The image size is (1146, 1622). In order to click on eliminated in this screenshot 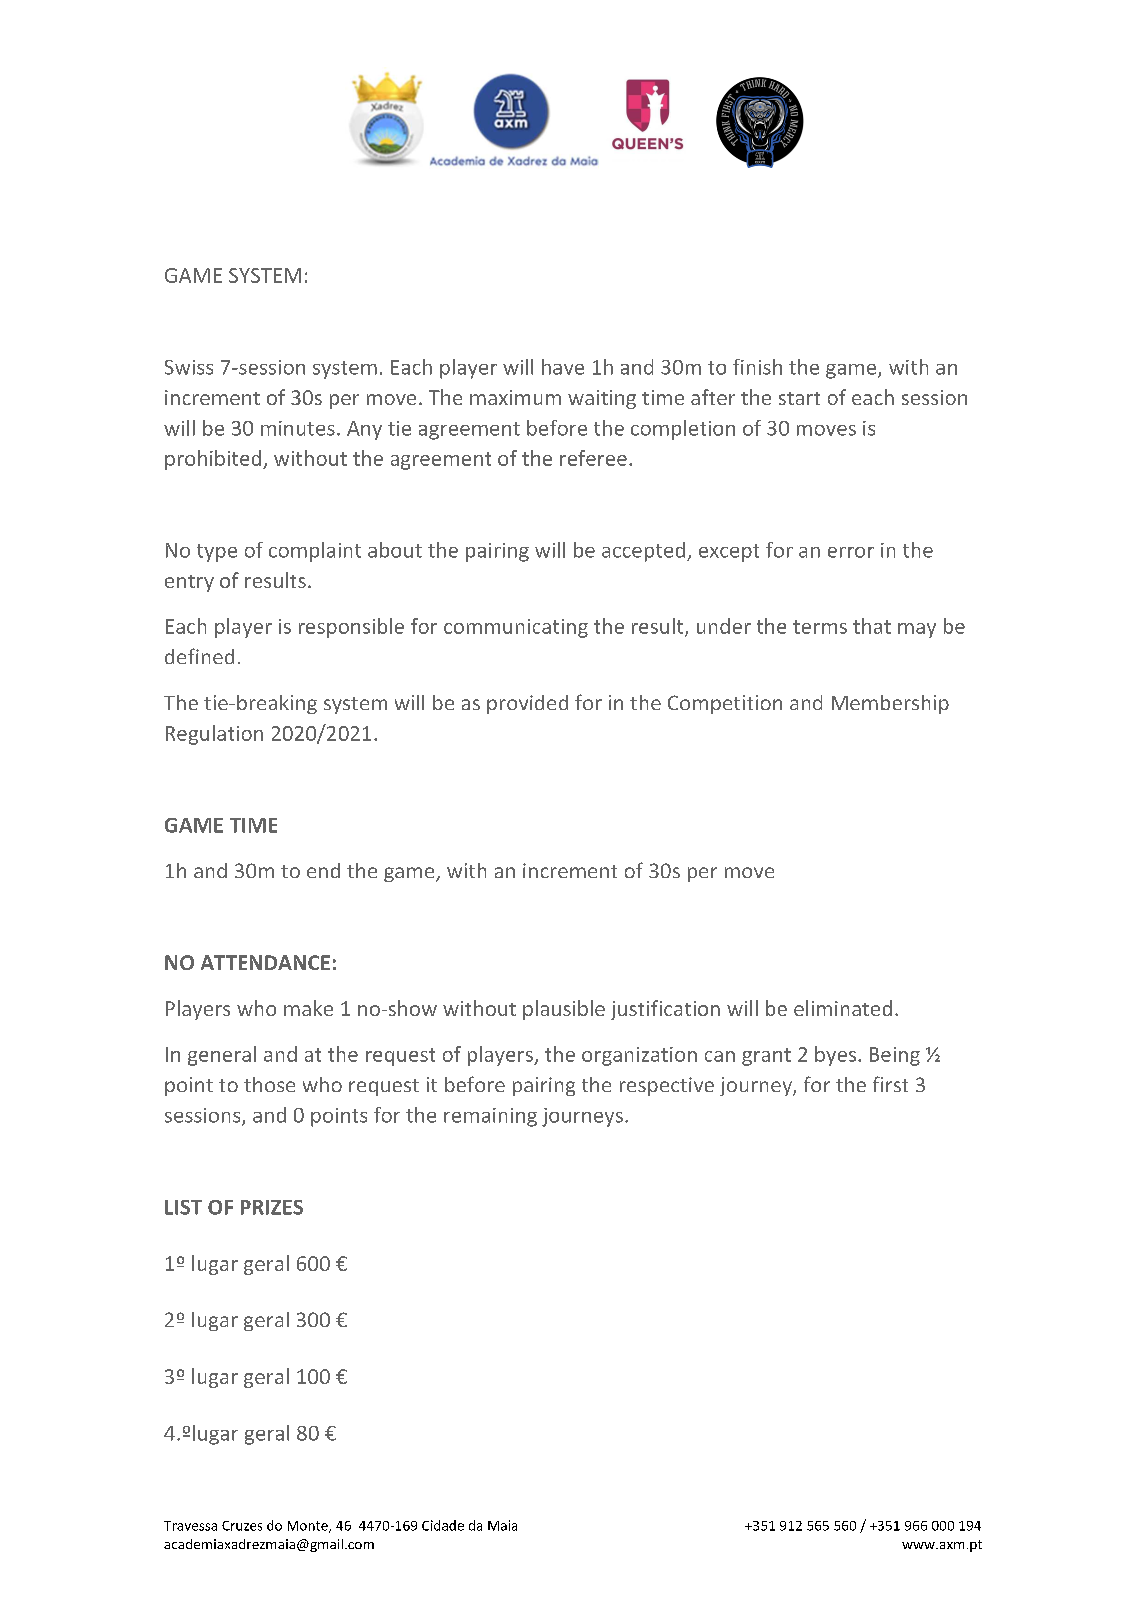, I will do `click(843, 1008)`.
